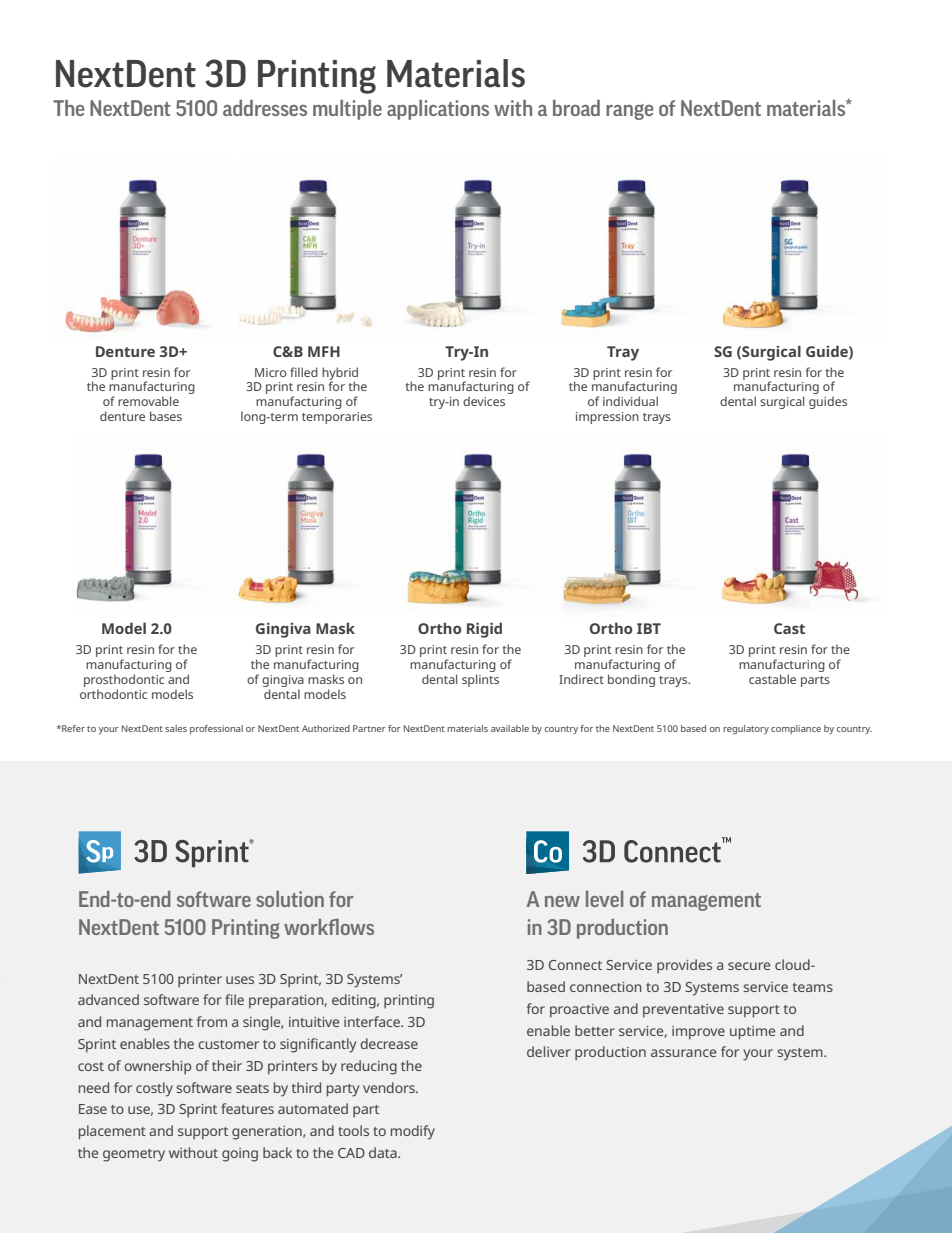  I want to click on bonding, so click(631, 680).
